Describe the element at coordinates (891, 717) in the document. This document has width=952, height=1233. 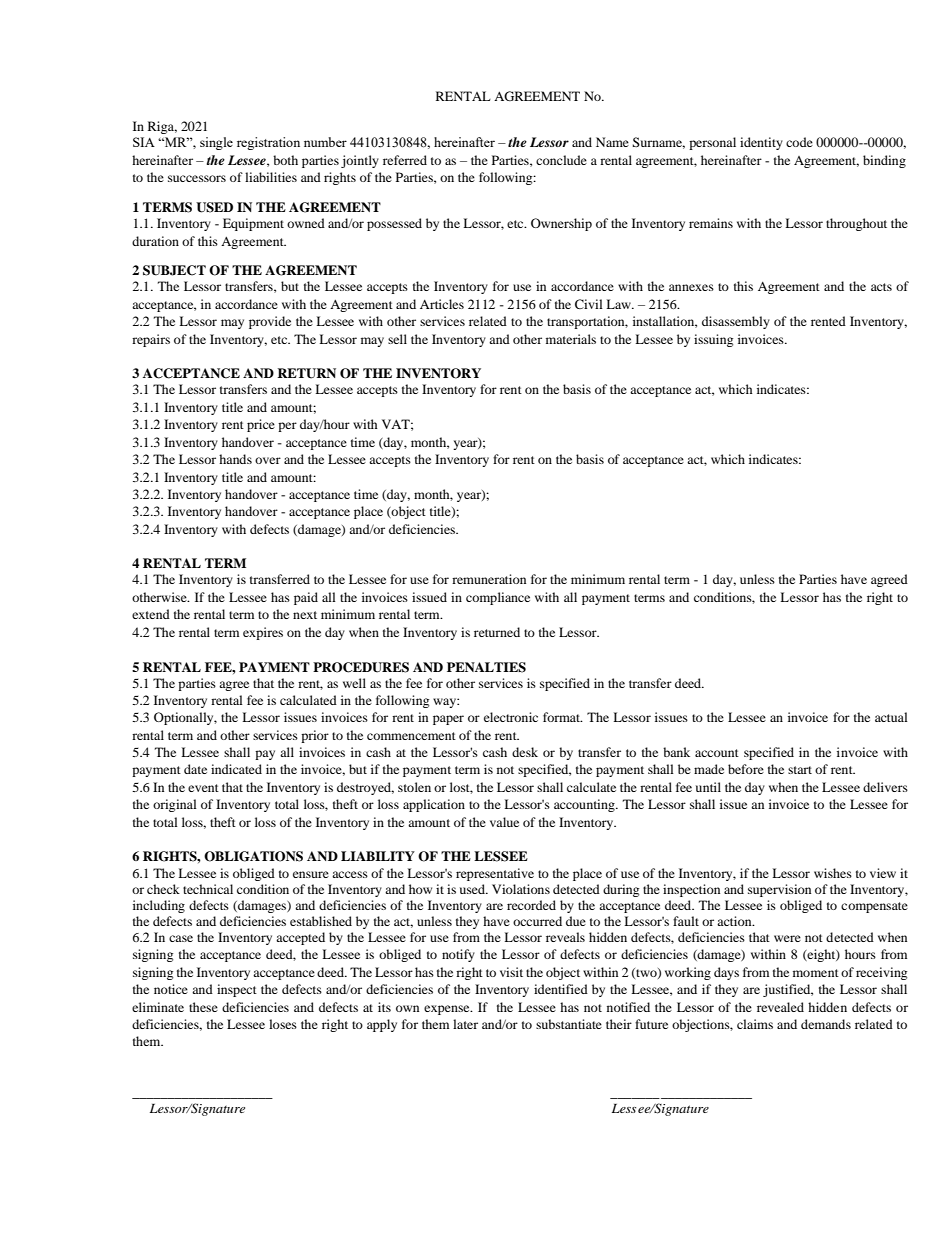
I see `actual` at that location.
